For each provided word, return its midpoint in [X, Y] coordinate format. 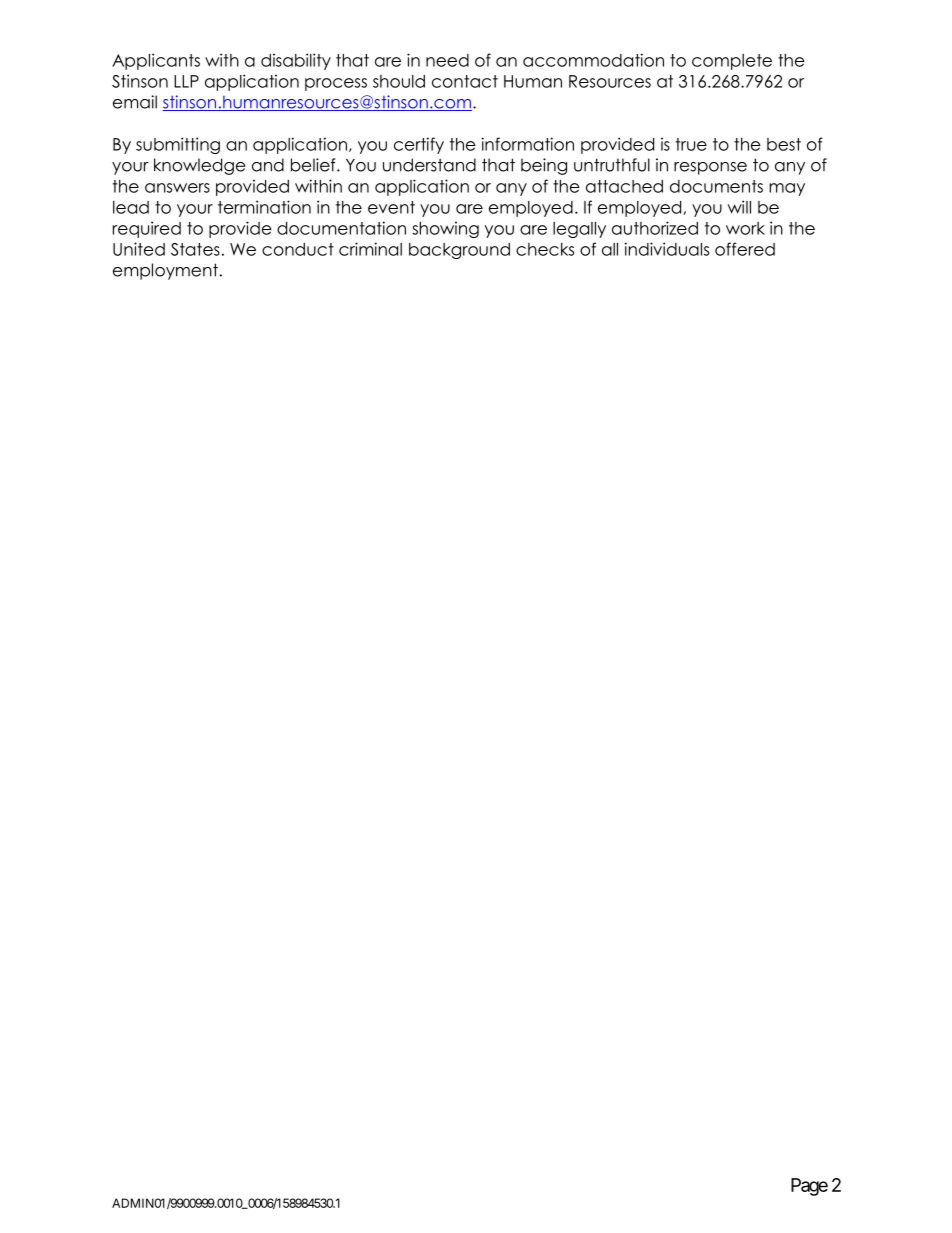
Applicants [156, 61]
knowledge [199, 166]
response [710, 168]
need [447, 60]
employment [165, 271]
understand [429, 165]
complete [732, 62]
